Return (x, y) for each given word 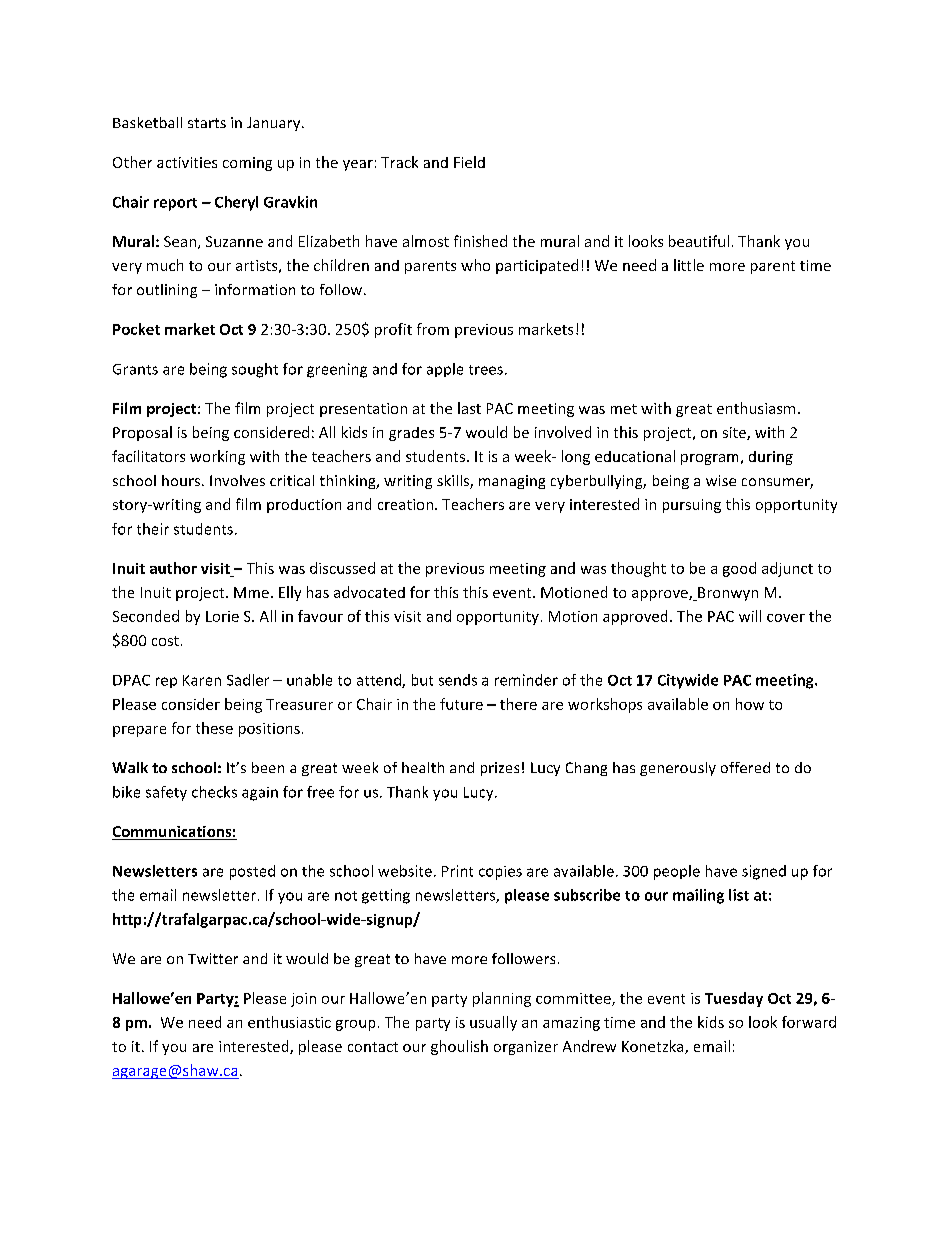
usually (493, 1023)
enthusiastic (289, 1022)
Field (469, 162)
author (173, 568)
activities (187, 162)
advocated (369, 592)
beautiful (699, 241)
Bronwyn (727, 594)
